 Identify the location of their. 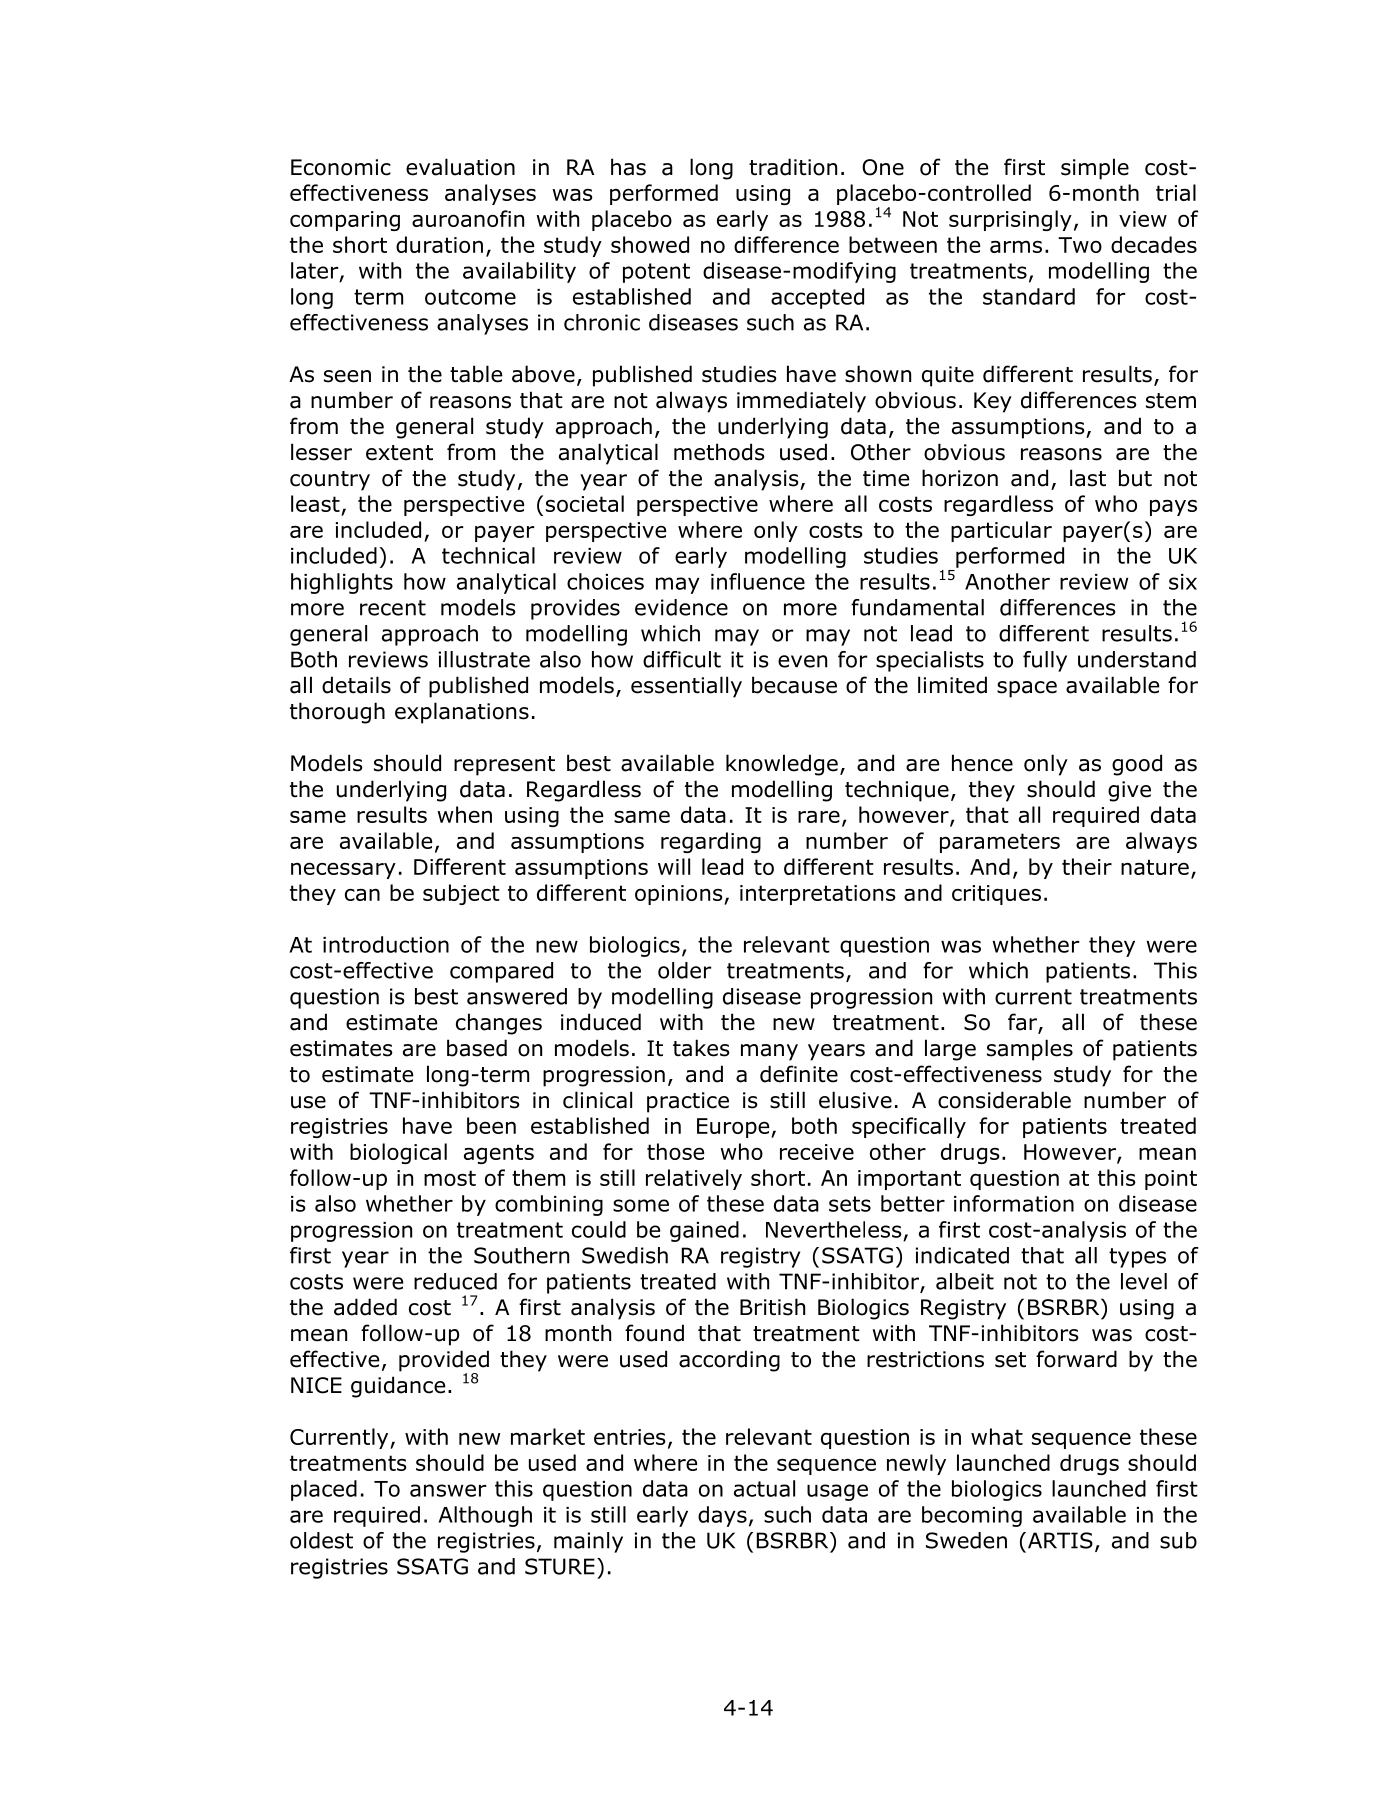
(1087, 866).
